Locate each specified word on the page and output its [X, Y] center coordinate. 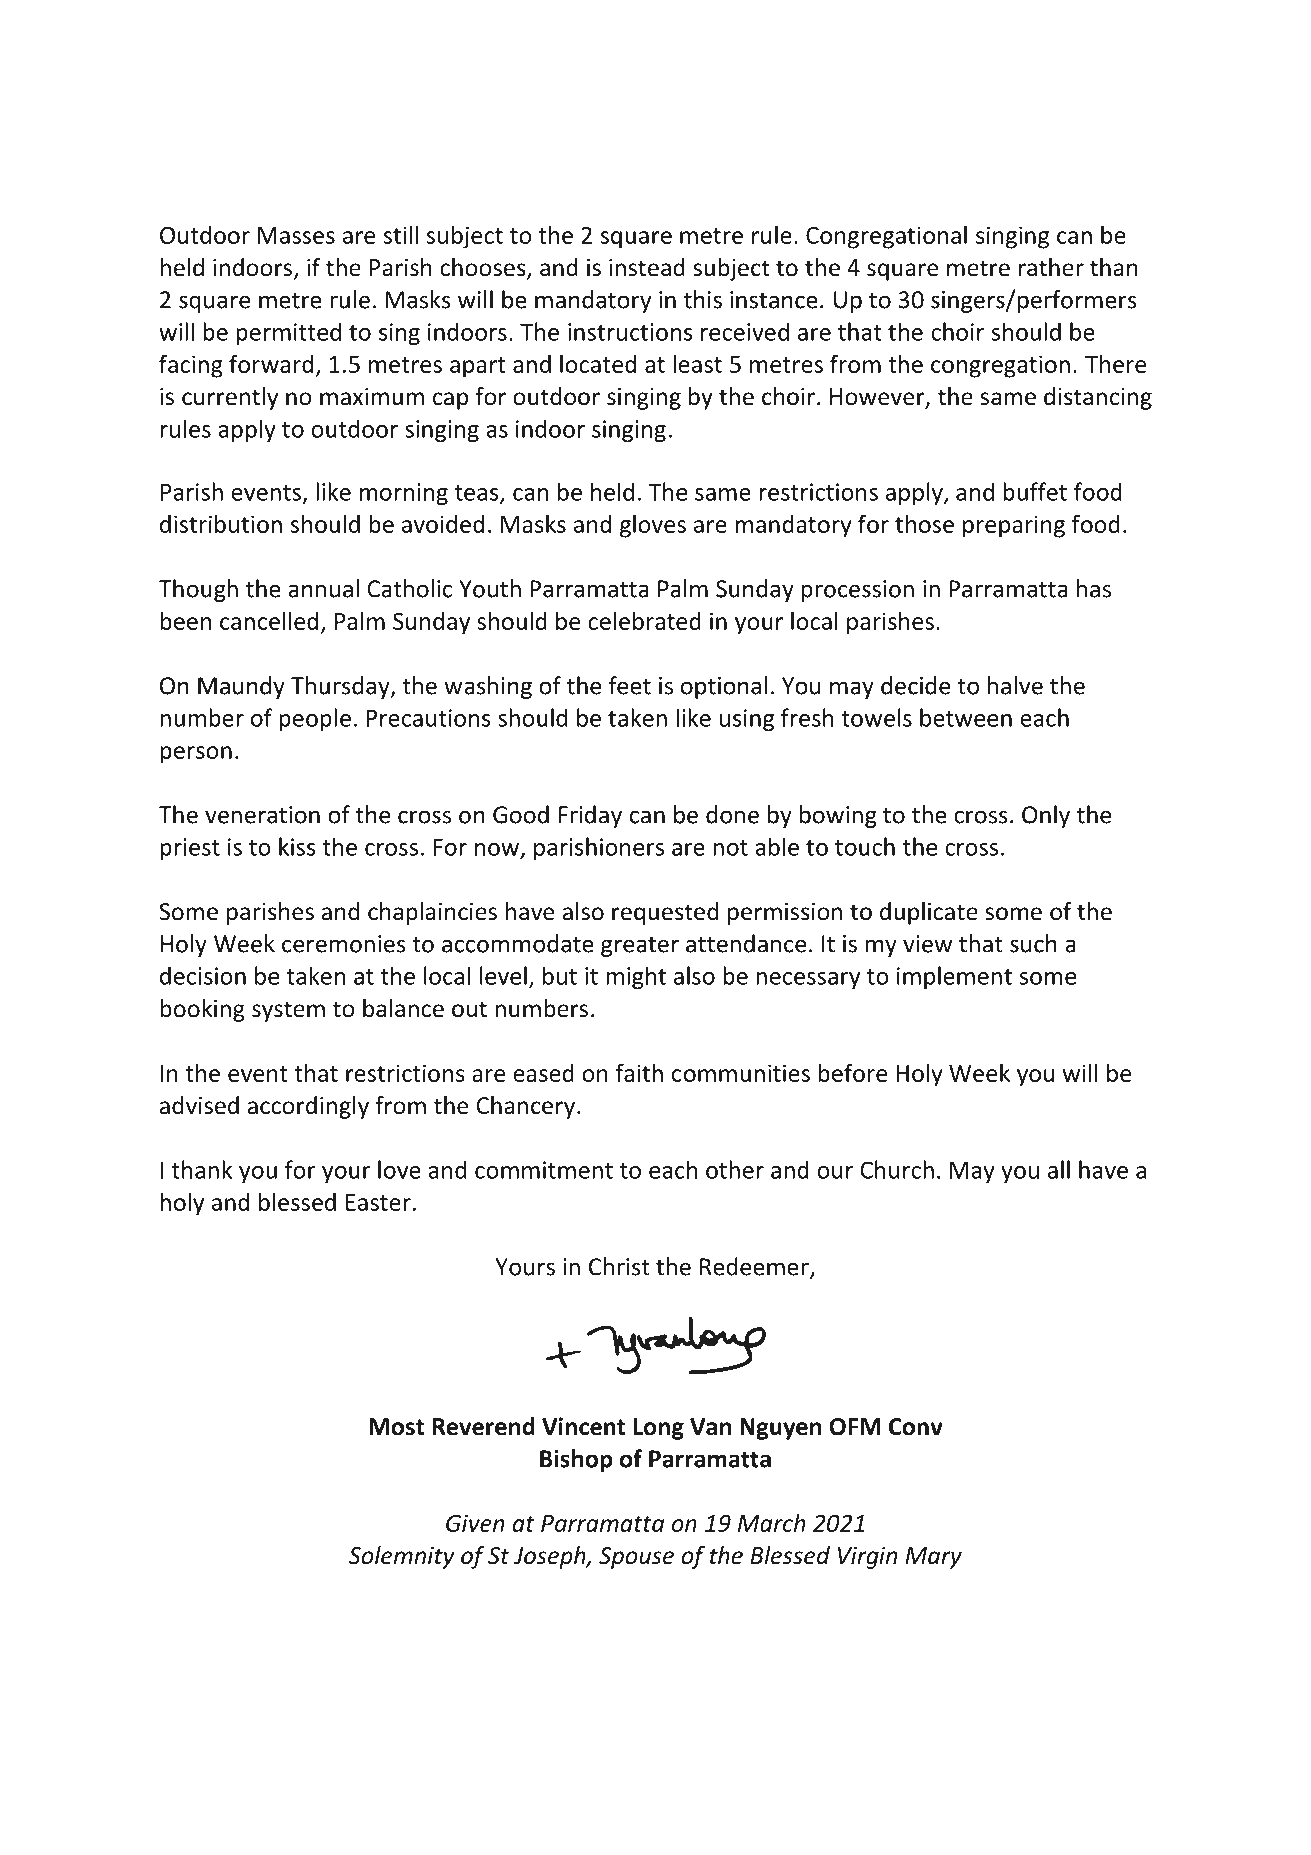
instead [647, 267]
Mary [933, 1558]
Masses [296, 235]
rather [1051, 267]
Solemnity [402, 1557]
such [1033, 943]
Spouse [636, 1558]
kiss [297, 846]
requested [665, 913]
